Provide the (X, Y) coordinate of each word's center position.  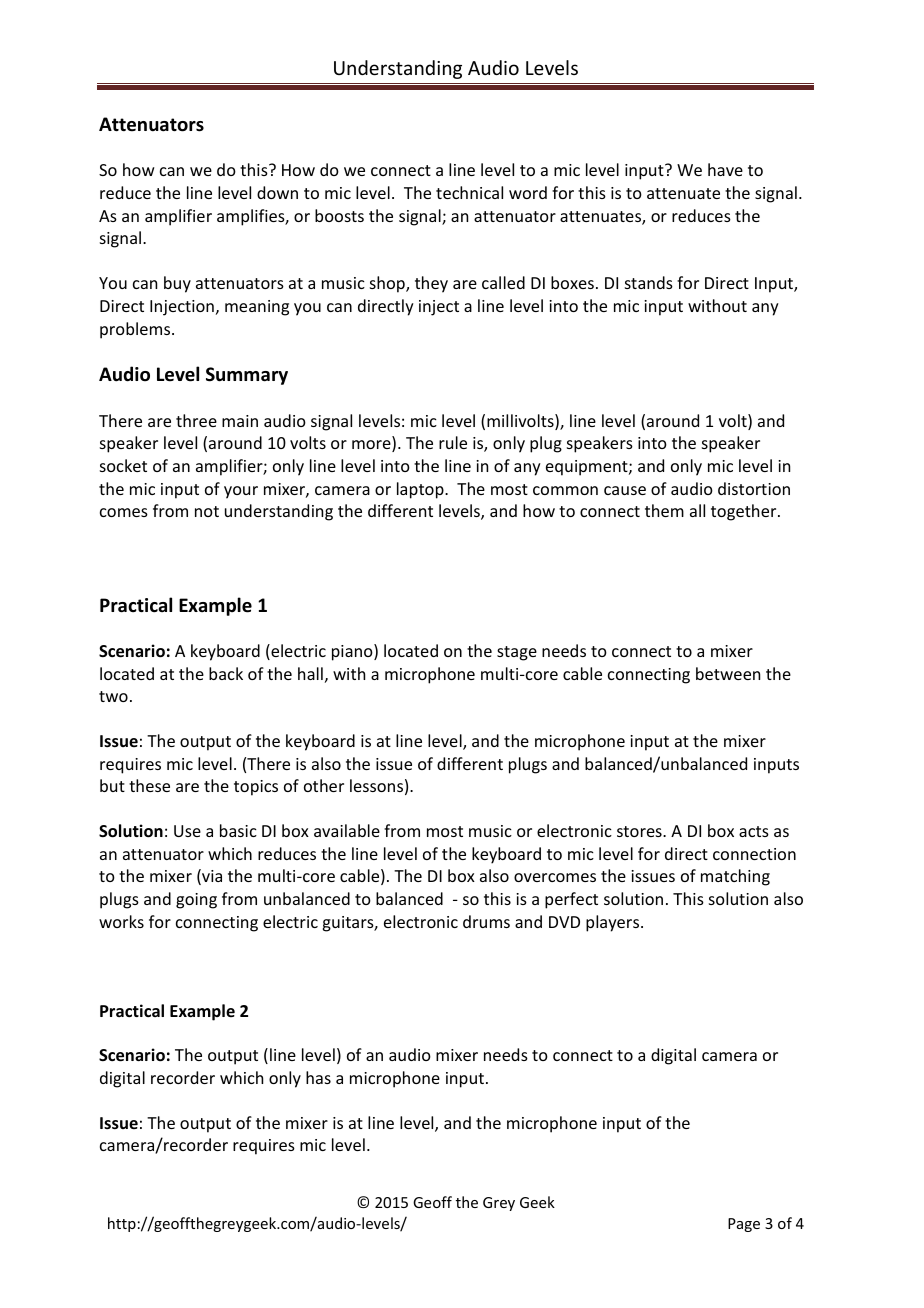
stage (517, 653)
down (277, 192)
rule (453, 442)
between (728, 673)
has (318, 1077)
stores (640, 831)
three (196, 420)
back (226, 673)
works (121, 921)
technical (469, 192)
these (149, 785)
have (725, 169)
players (614, 923)
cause (625, 490)
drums (486, 921)
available (347, 830)
